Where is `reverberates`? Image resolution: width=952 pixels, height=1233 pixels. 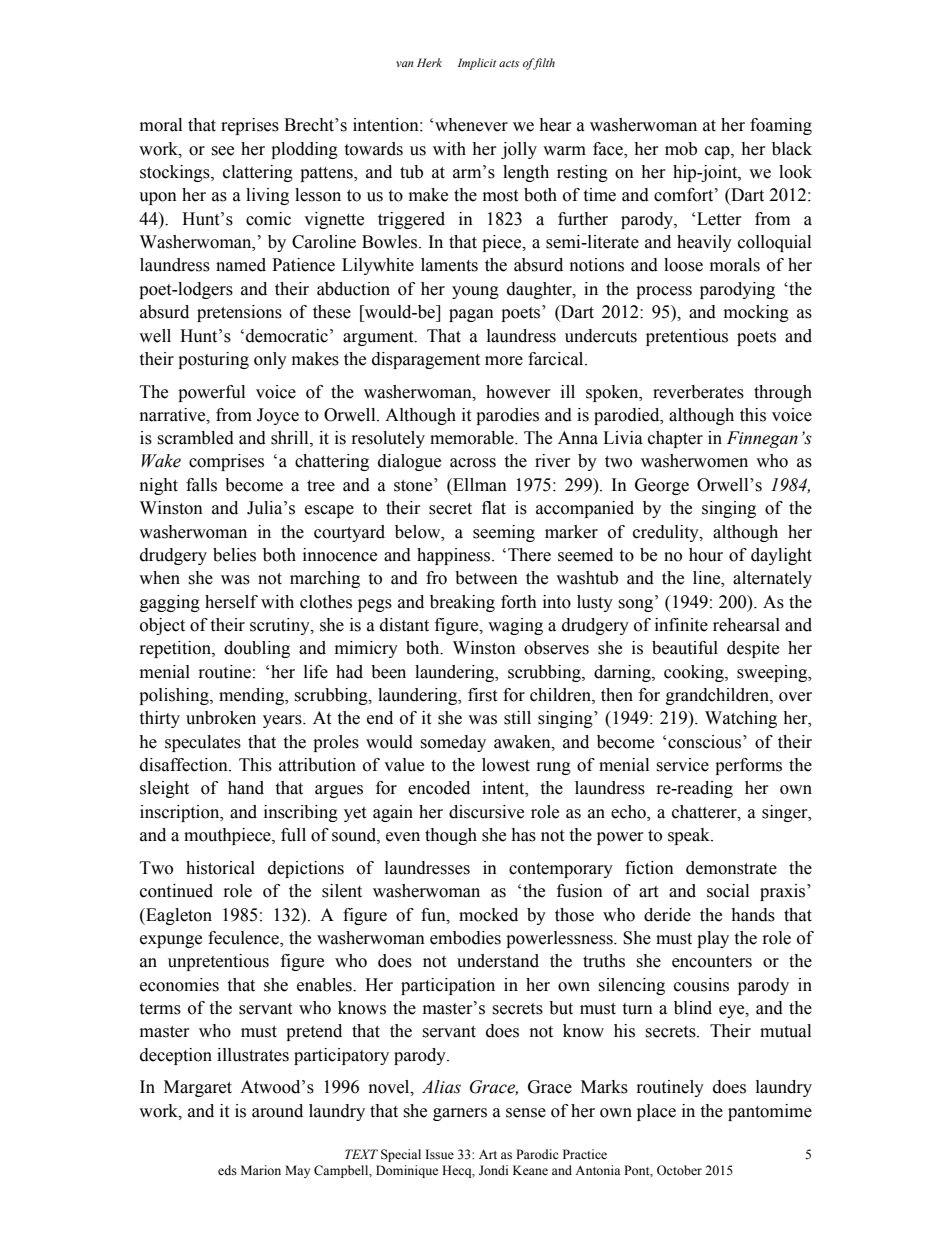
reverberates is located at coordinates (698, 392).
